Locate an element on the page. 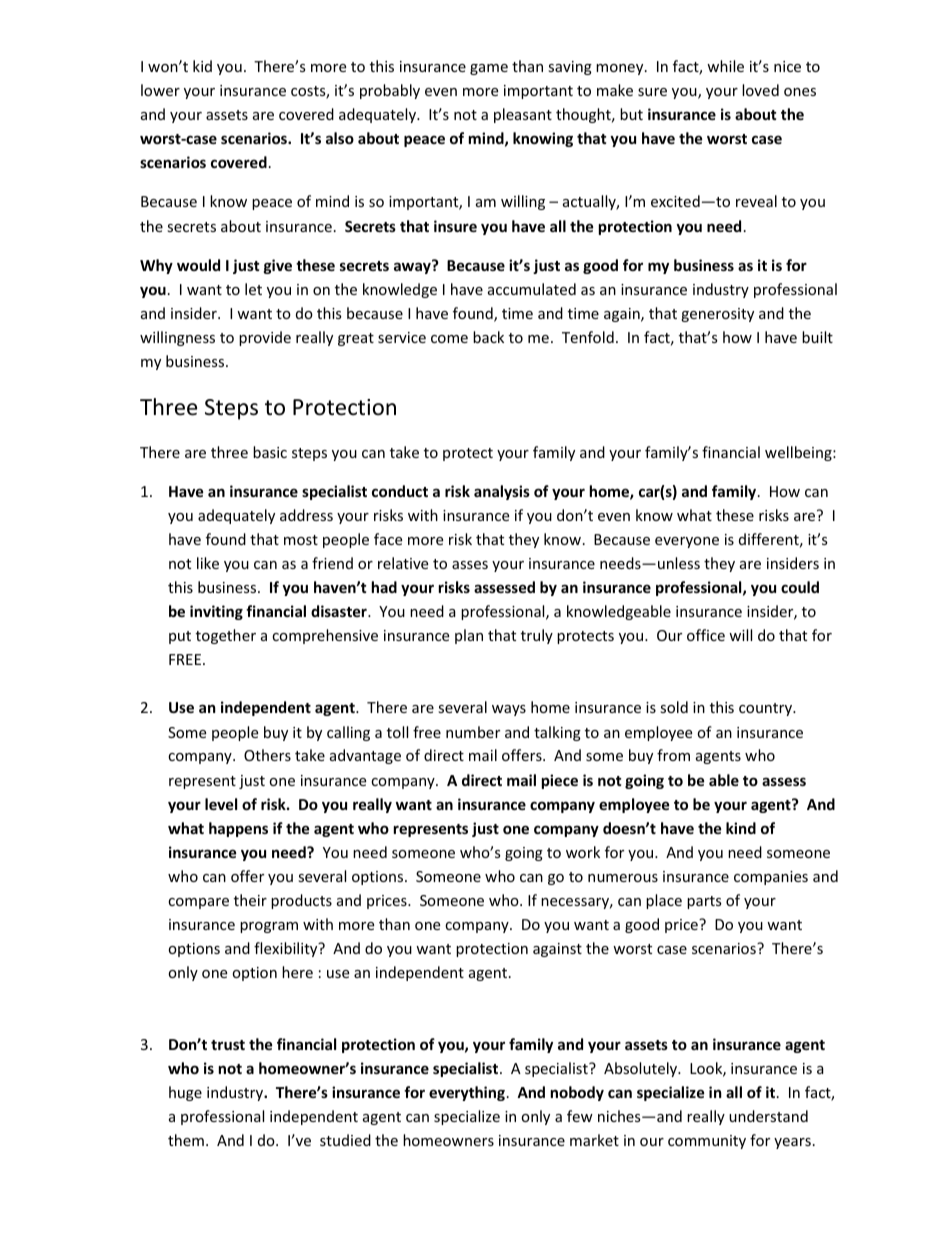 Image resolution: width=952 pixels, height=1233 pixels. understand is located at coordinates (768, 1116).
